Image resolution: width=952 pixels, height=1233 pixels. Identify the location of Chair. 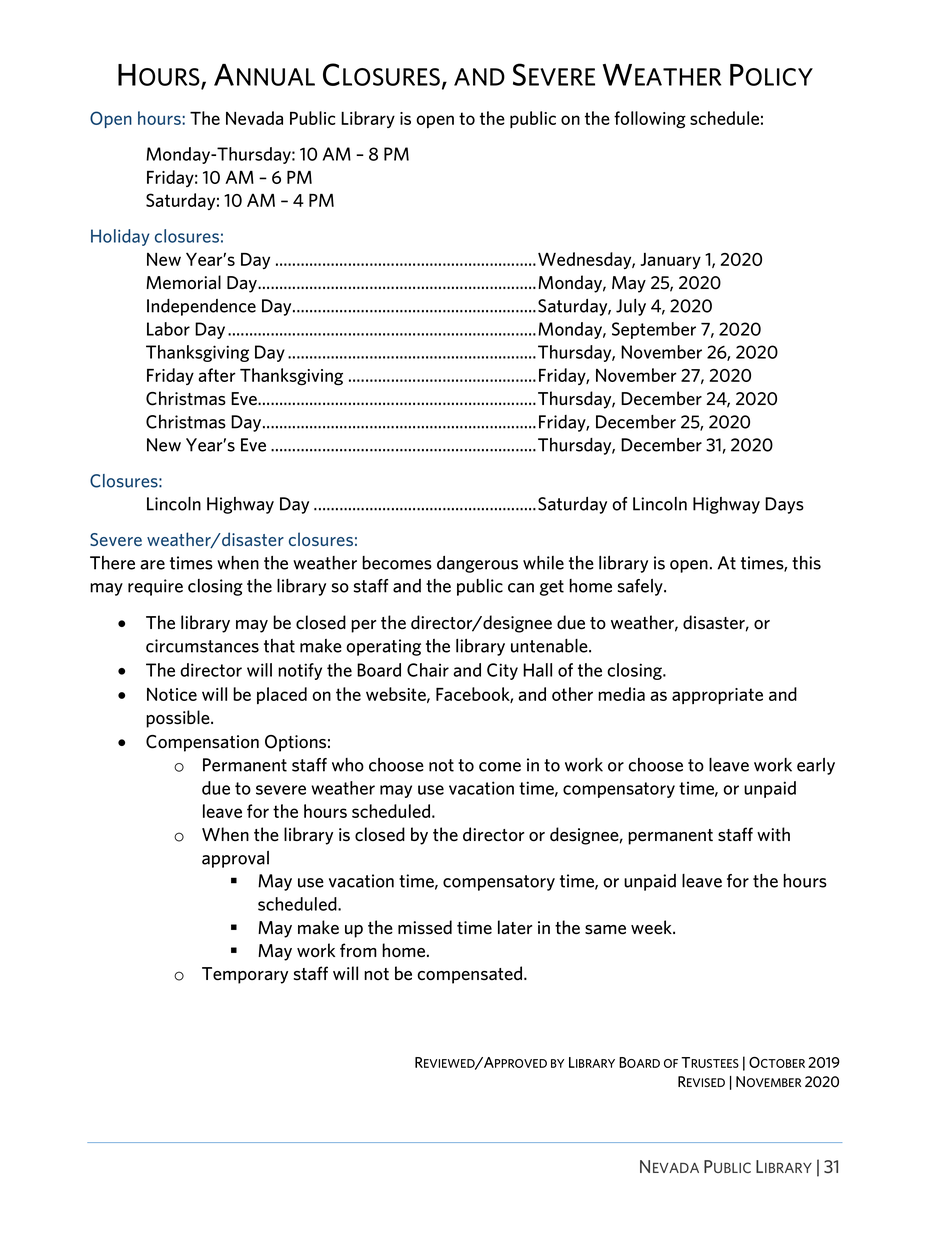
(428, 670).
